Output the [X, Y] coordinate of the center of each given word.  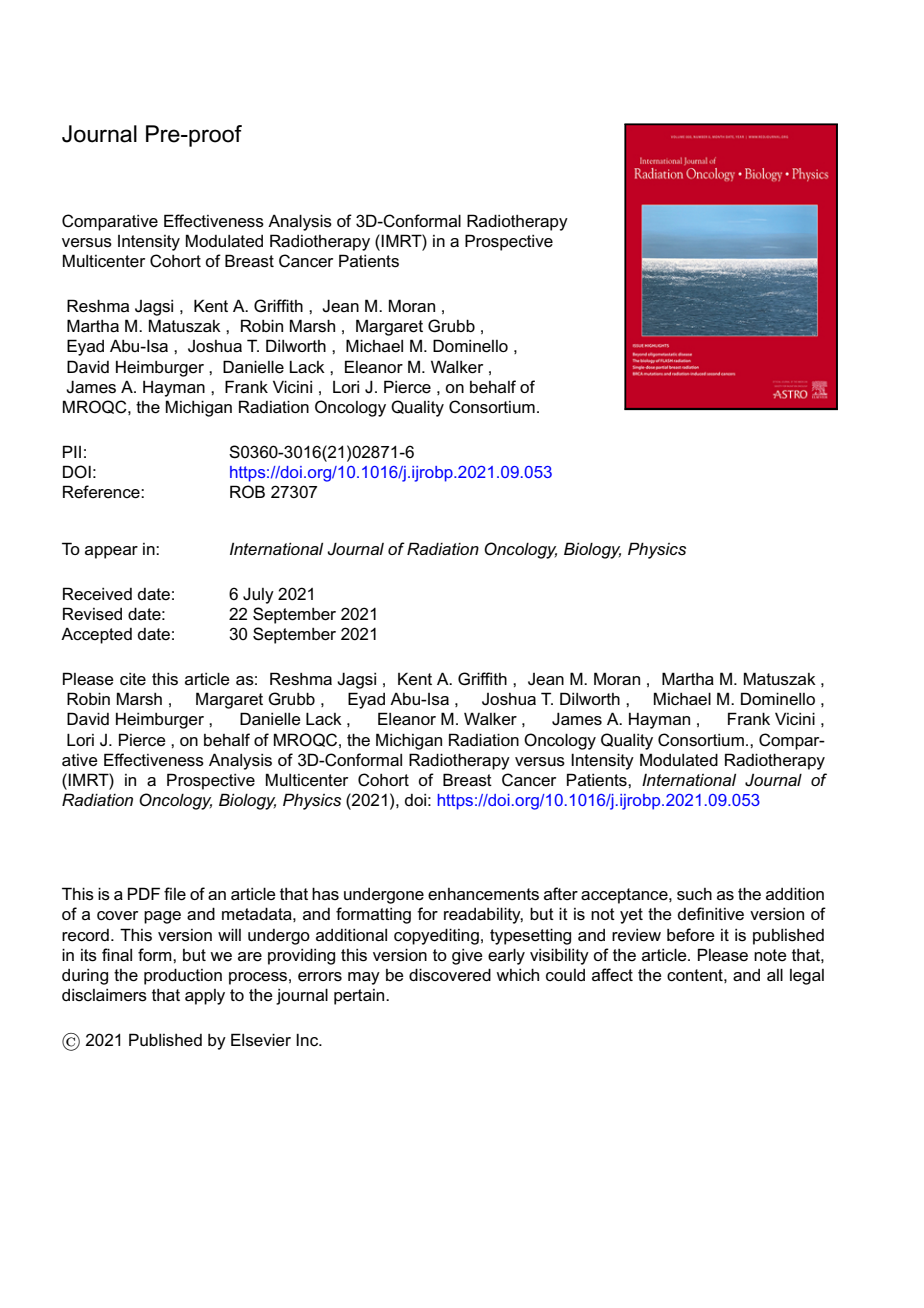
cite [133, 679]
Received [97, 594]
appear [111, 552]
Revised [92, 614]
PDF [144, 893]
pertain [360, 997]
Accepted [96, 635]
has [325, 893]
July [258, 595]
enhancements [483, 894]
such [694, 894]
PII [72, 451]
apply [205, 997]
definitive [711, 913]
